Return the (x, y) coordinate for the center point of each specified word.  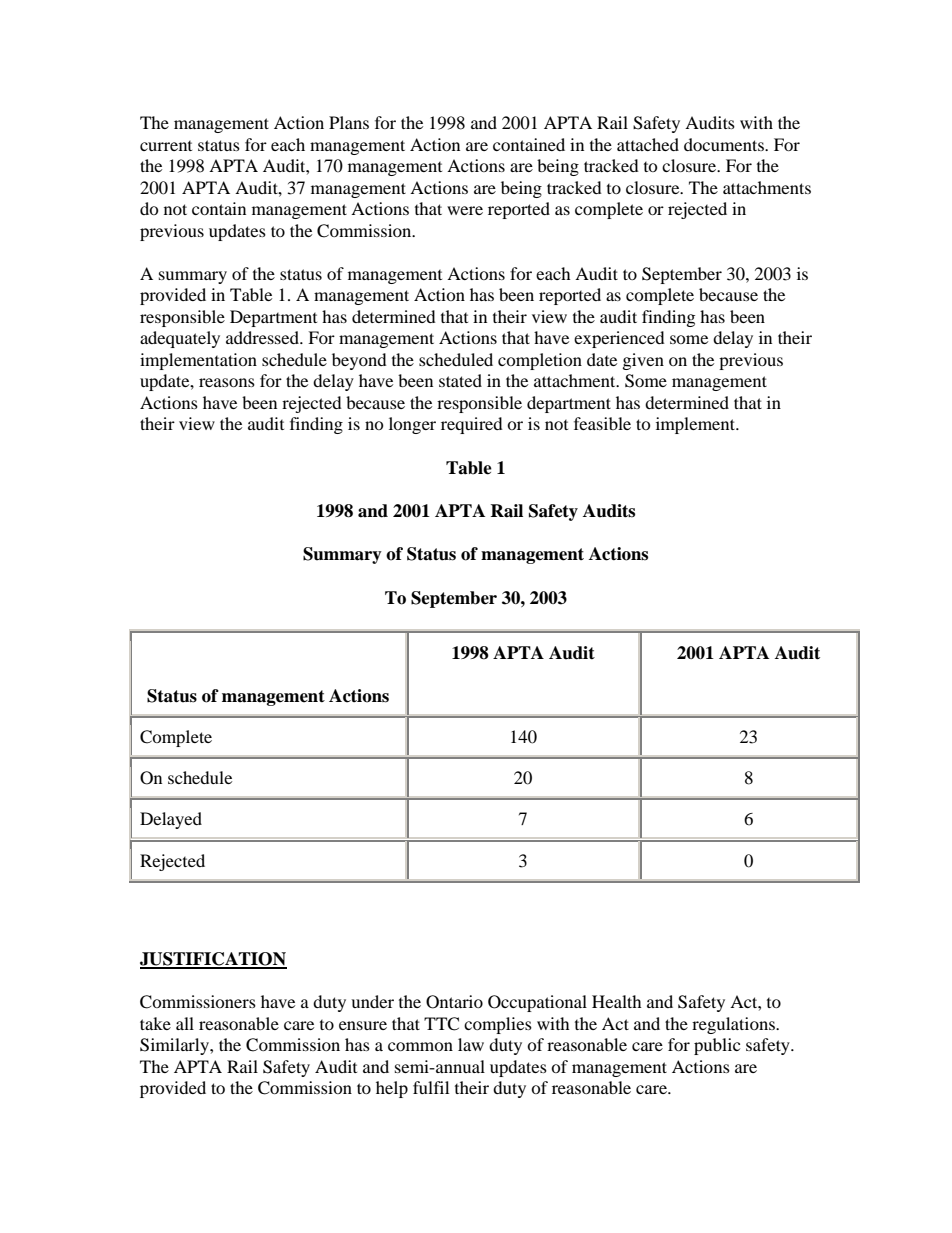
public (717, 1046)
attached (648, 144)
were (465, 210)
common (420, 1046)
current (166, 146)
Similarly (175, 1046)
